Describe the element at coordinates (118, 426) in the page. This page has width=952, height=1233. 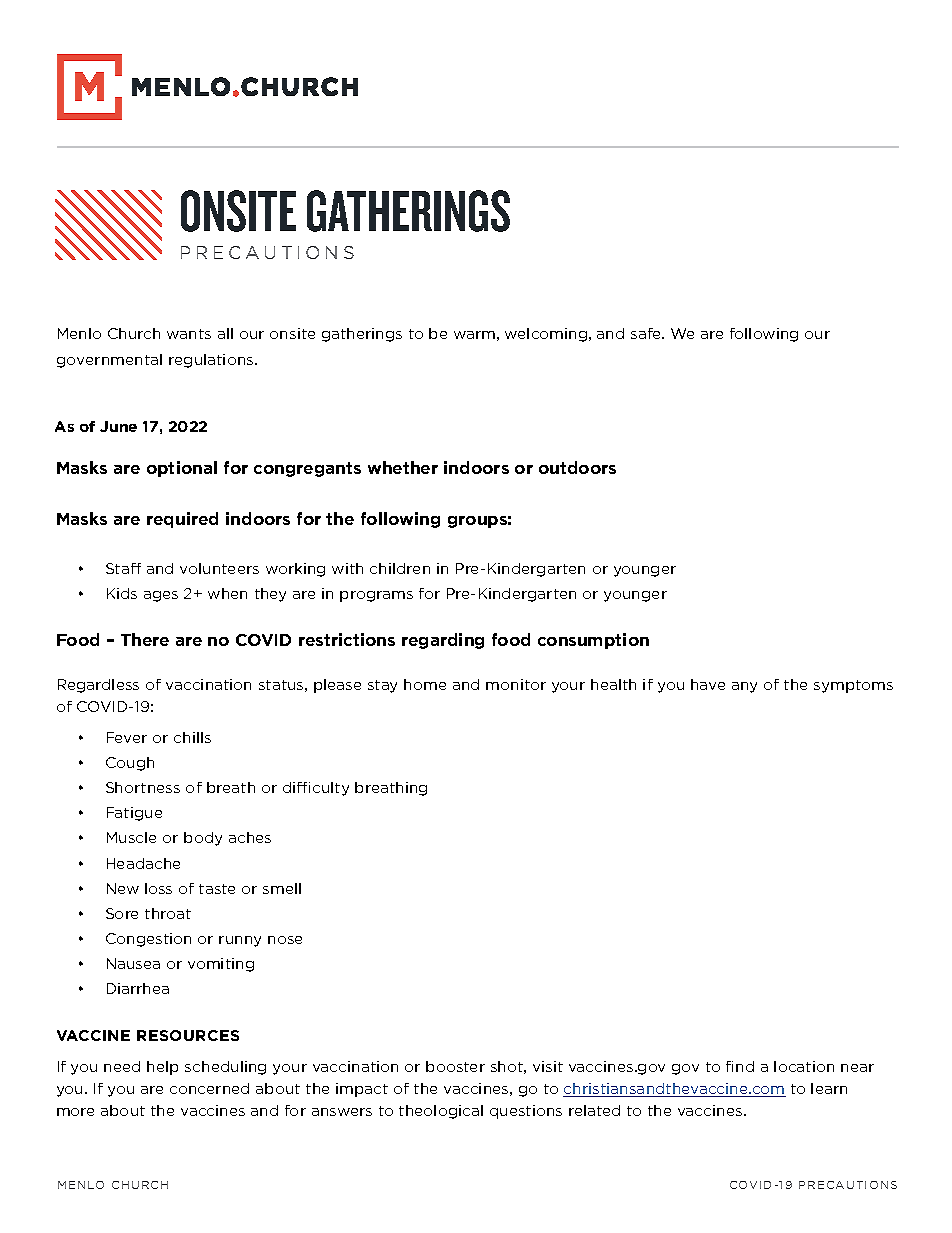
I see `June` at that location.
